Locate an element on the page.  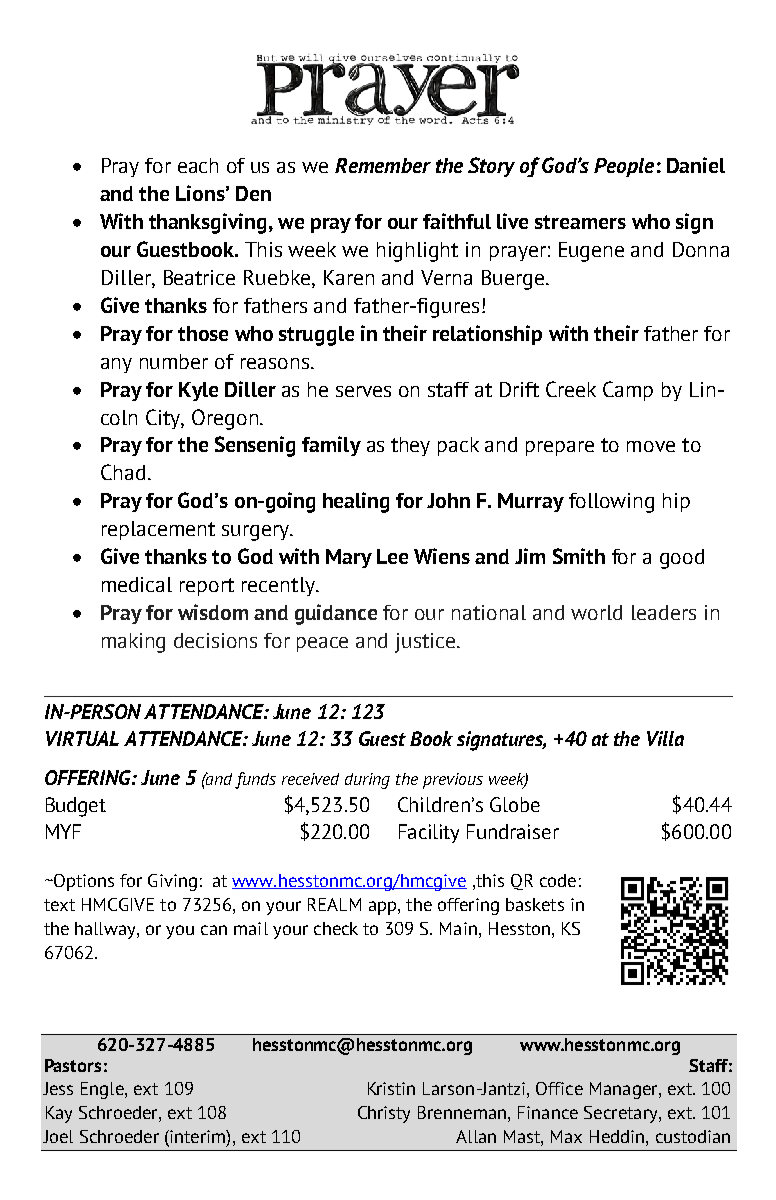
Options is located at coordinates (83, 882).
